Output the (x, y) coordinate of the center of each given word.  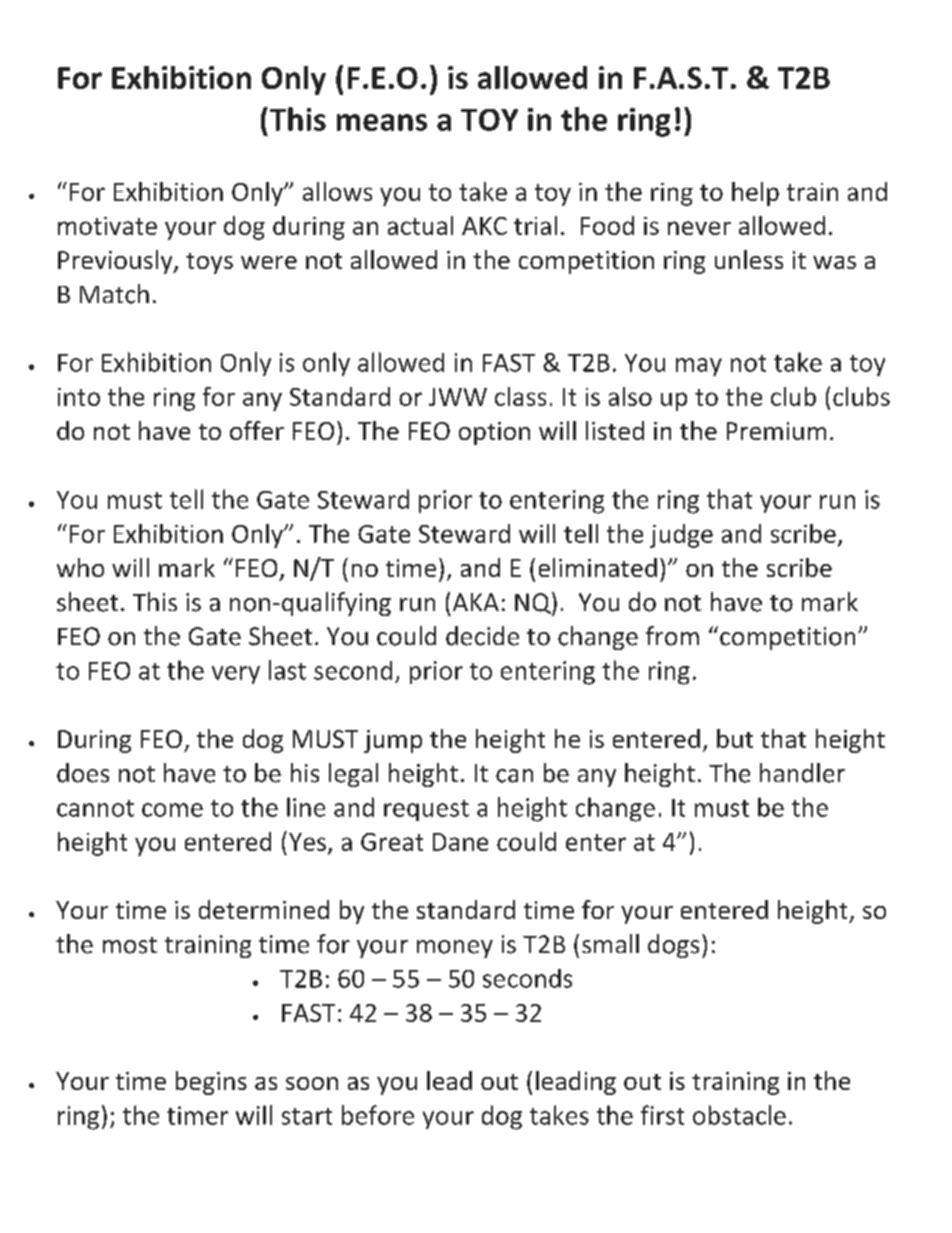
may (699, 367)
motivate (107, 226)
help (755, 194)
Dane (460, 842)
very (236, 675)
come (172, 810)
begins (211, 1083)
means (382, 122)
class (520, 396)
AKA (476, 602)
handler (802, 773)
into (79, 397)
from (672, 636)
